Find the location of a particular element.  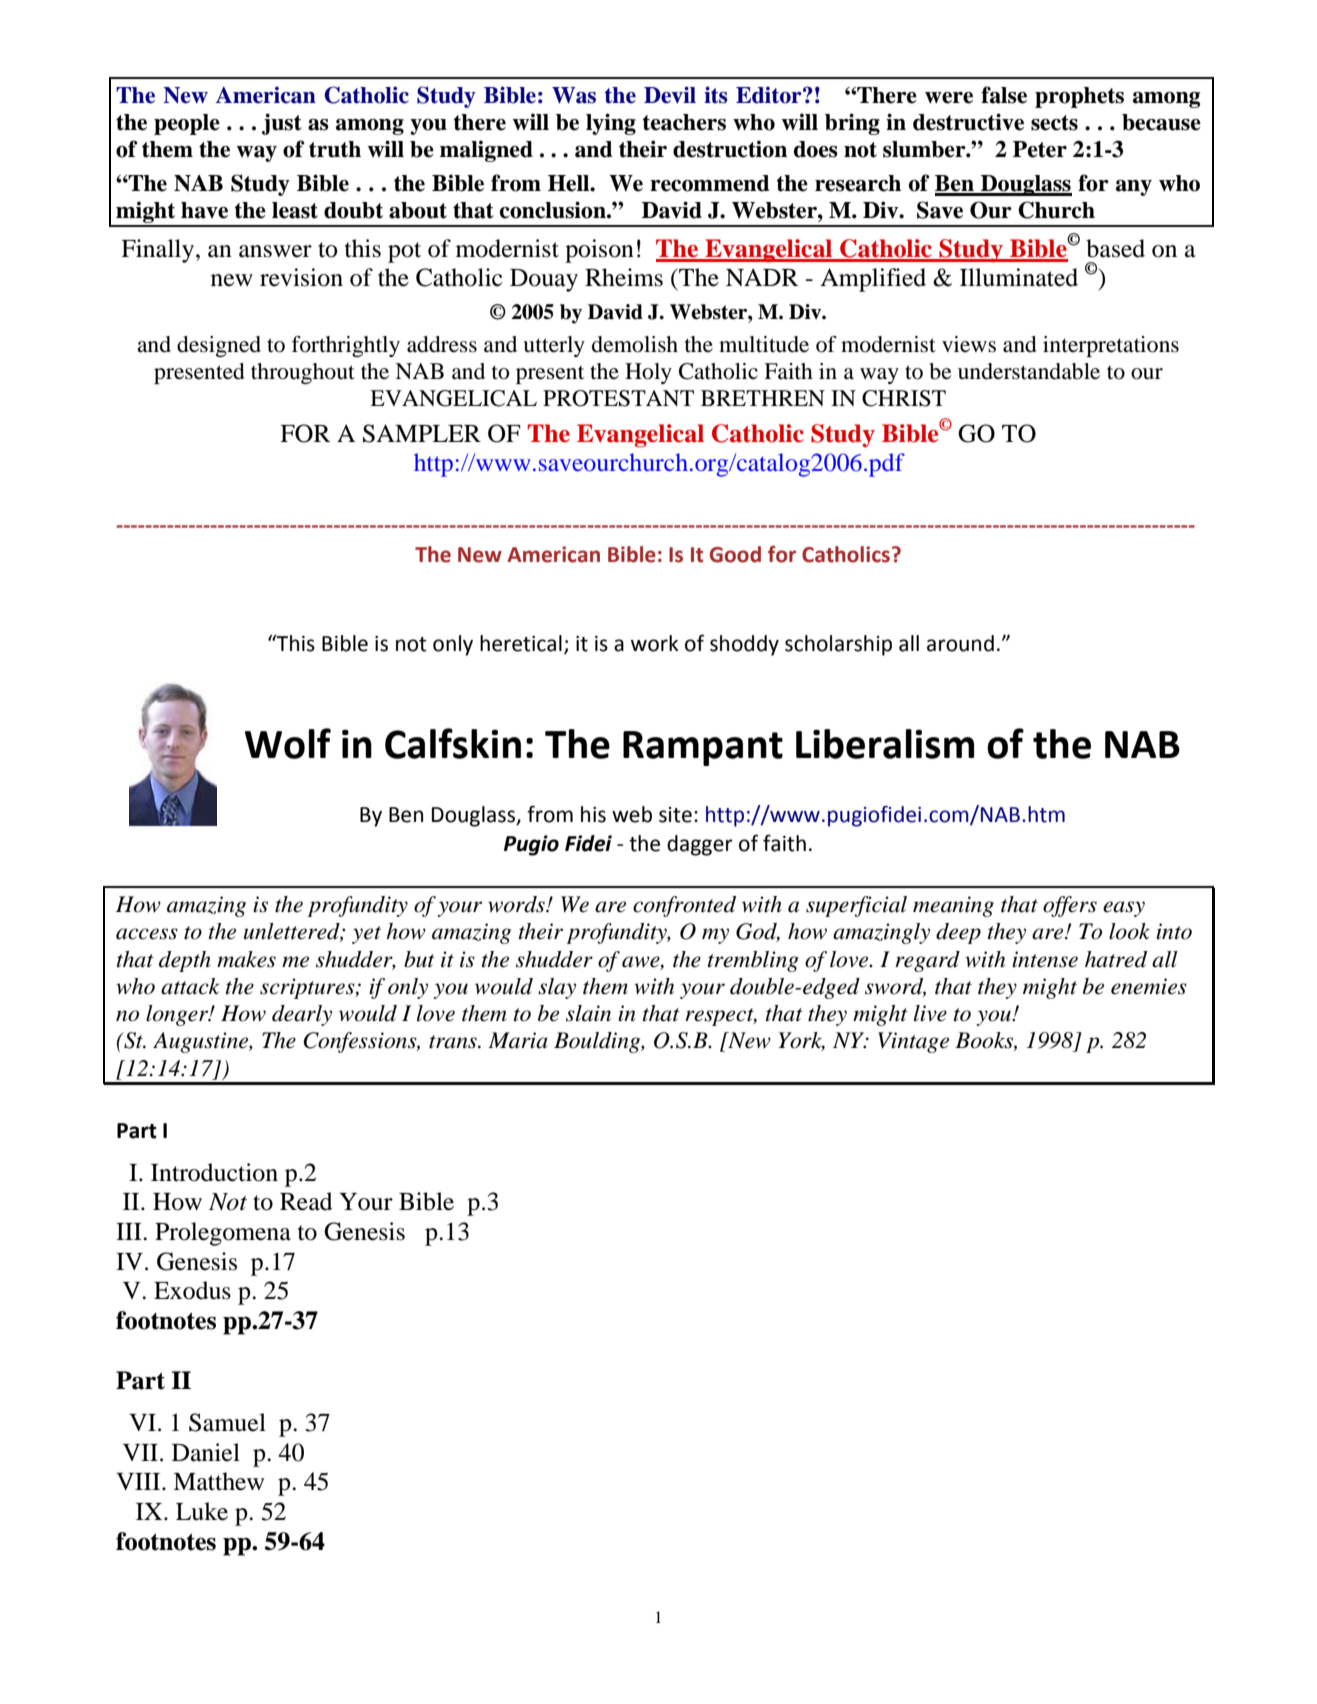

slain is located at coordinates (588, 1013).
